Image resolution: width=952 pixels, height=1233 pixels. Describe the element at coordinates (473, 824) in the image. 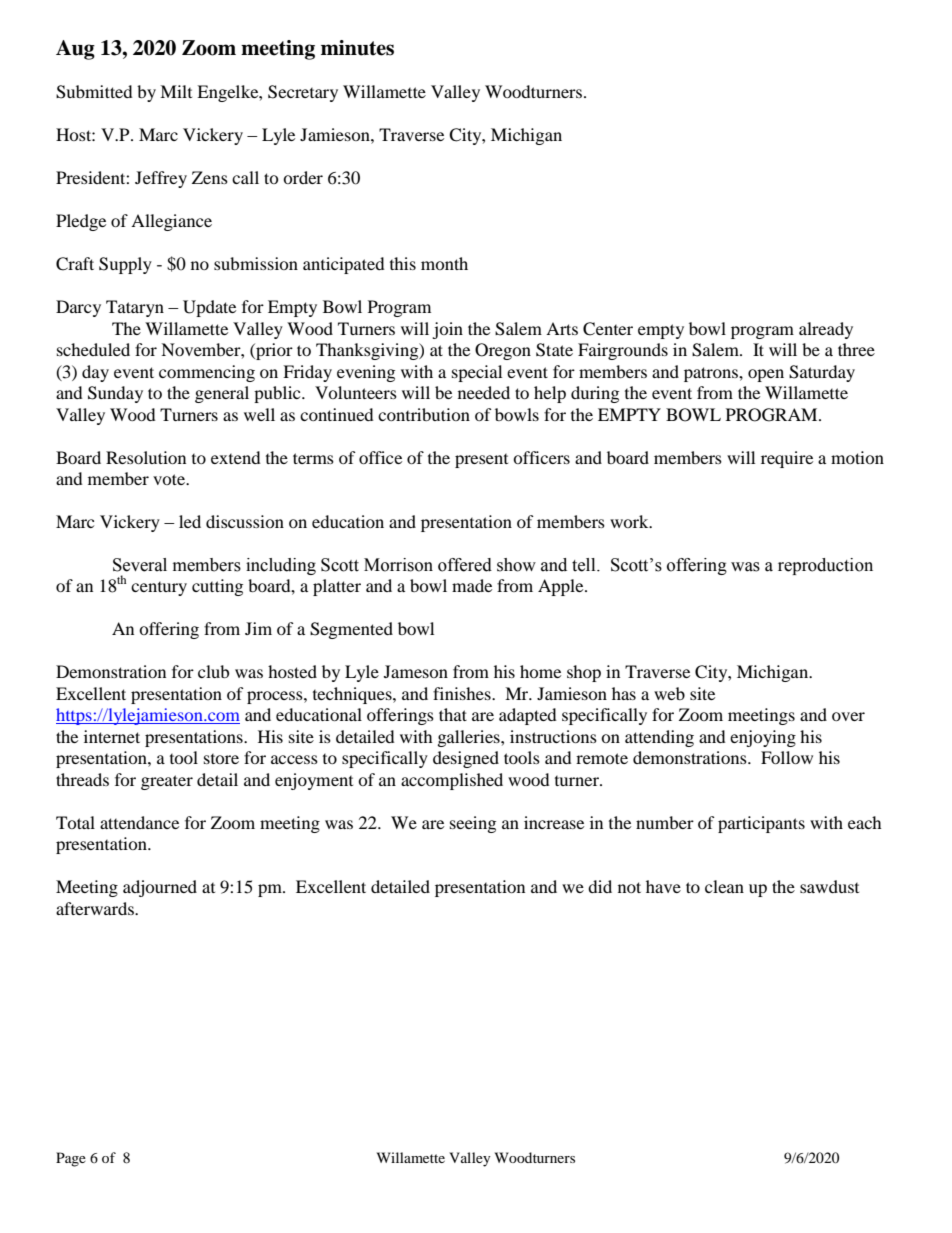

I see `seeing` at that location.
